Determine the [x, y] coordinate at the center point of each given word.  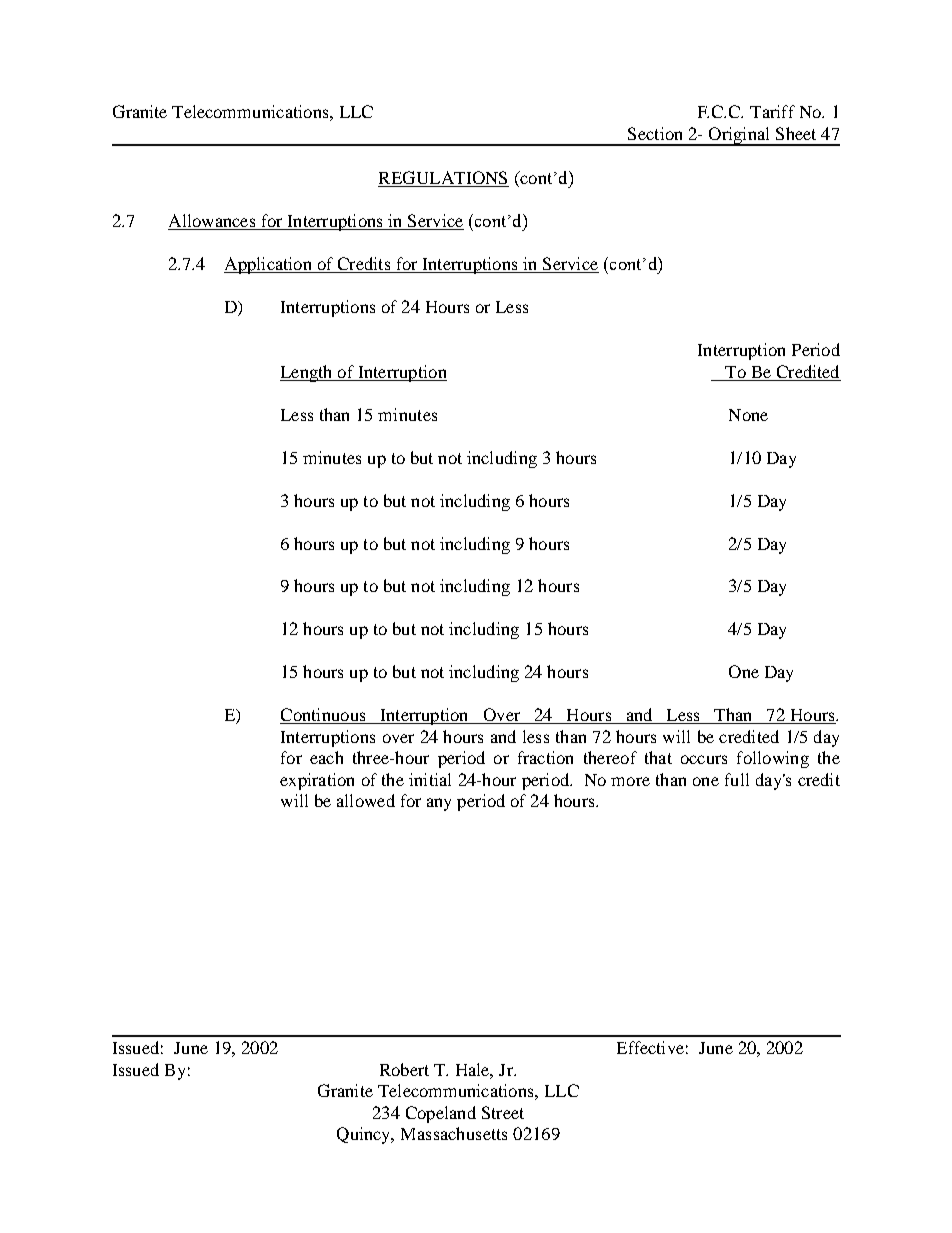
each [326, 757]
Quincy [365, 1135]
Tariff [772, 111]
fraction [545, 757]
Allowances [213, 222]
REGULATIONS [443, 179]
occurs [704, 759]
